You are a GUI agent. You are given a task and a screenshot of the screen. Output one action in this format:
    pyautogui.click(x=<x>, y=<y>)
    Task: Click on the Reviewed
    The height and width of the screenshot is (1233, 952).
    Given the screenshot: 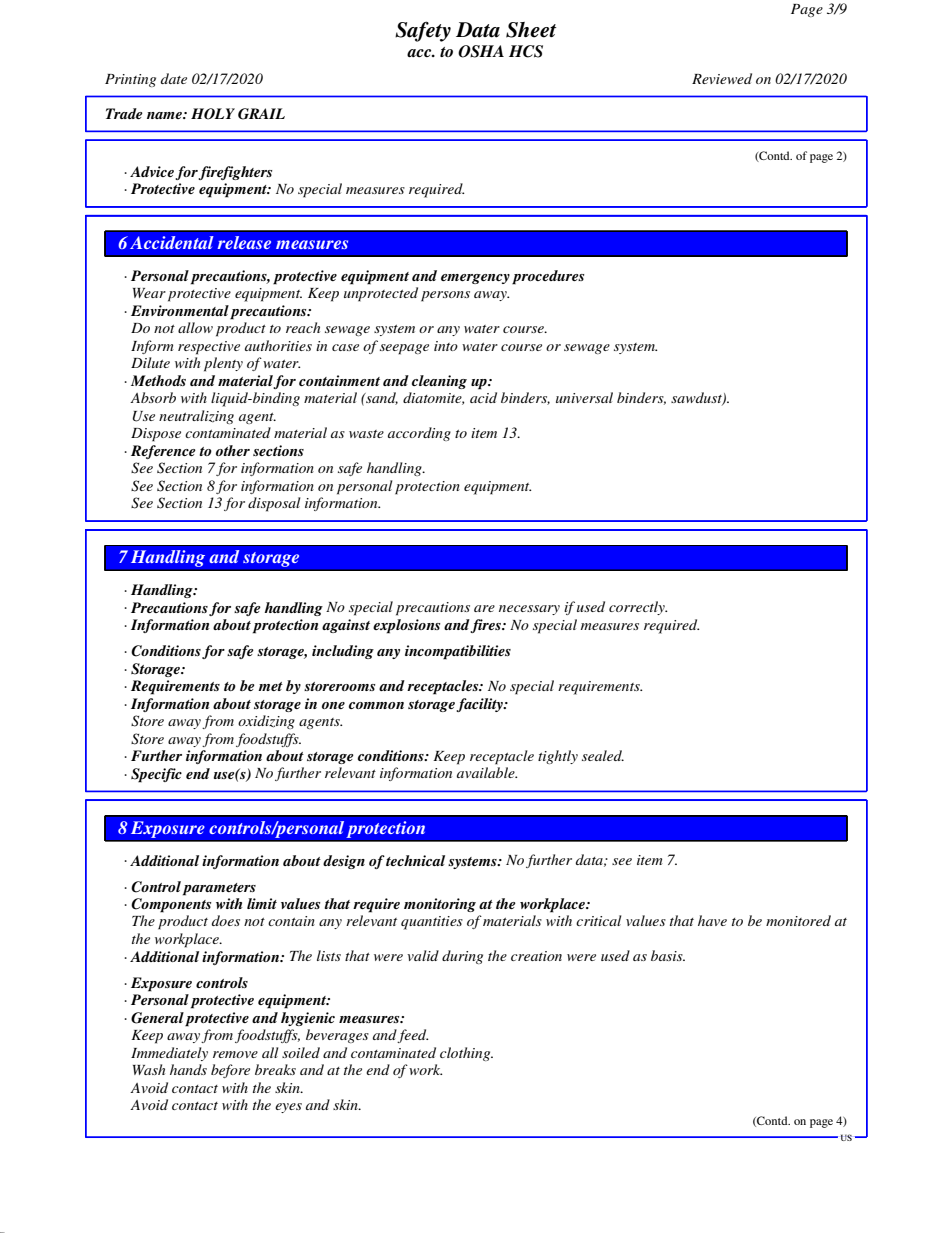 What is the action you would take?
    pyautogui.click(x=722, y=78)
